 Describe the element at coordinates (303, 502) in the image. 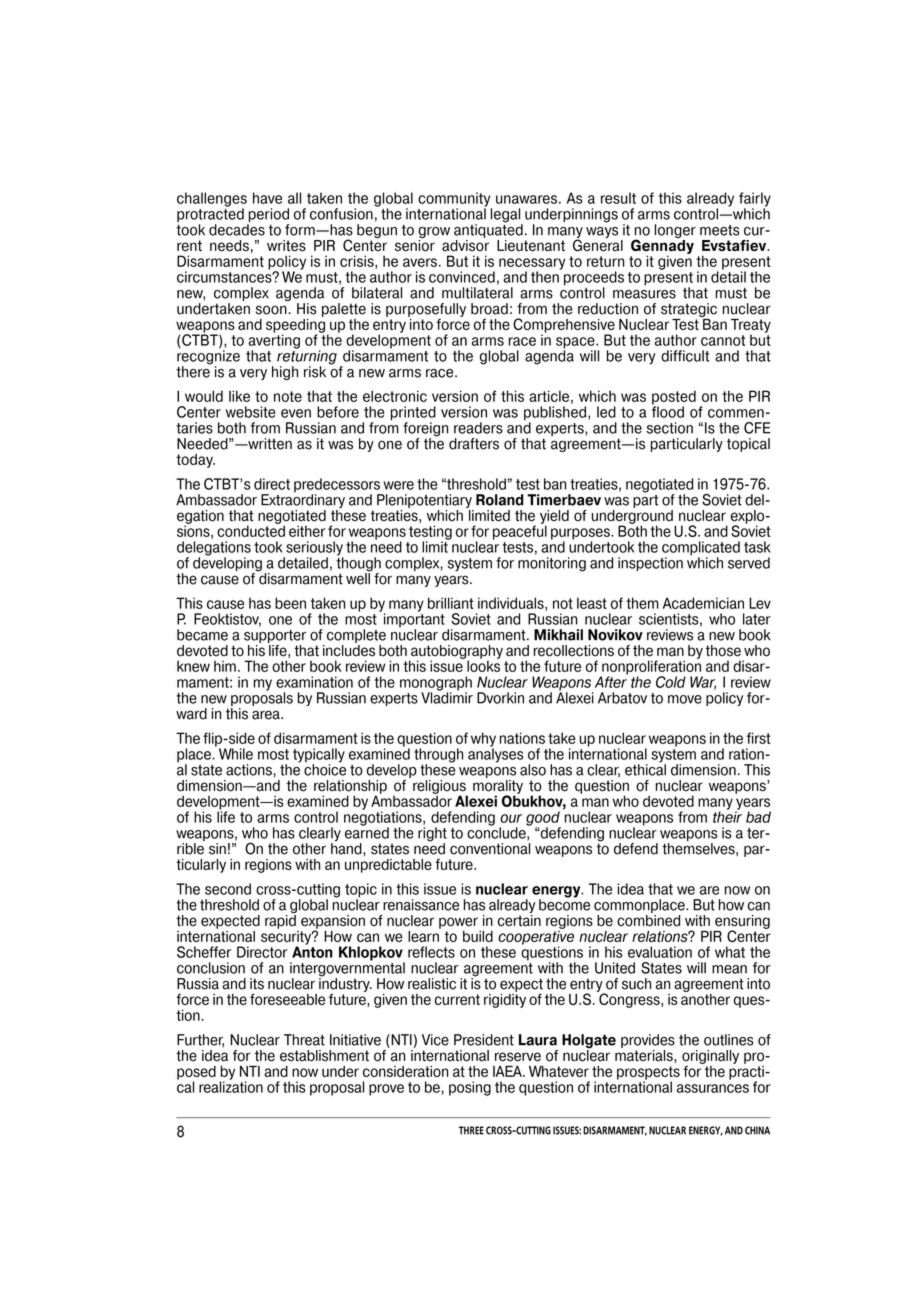

I see `Extraordinary` at that location.
